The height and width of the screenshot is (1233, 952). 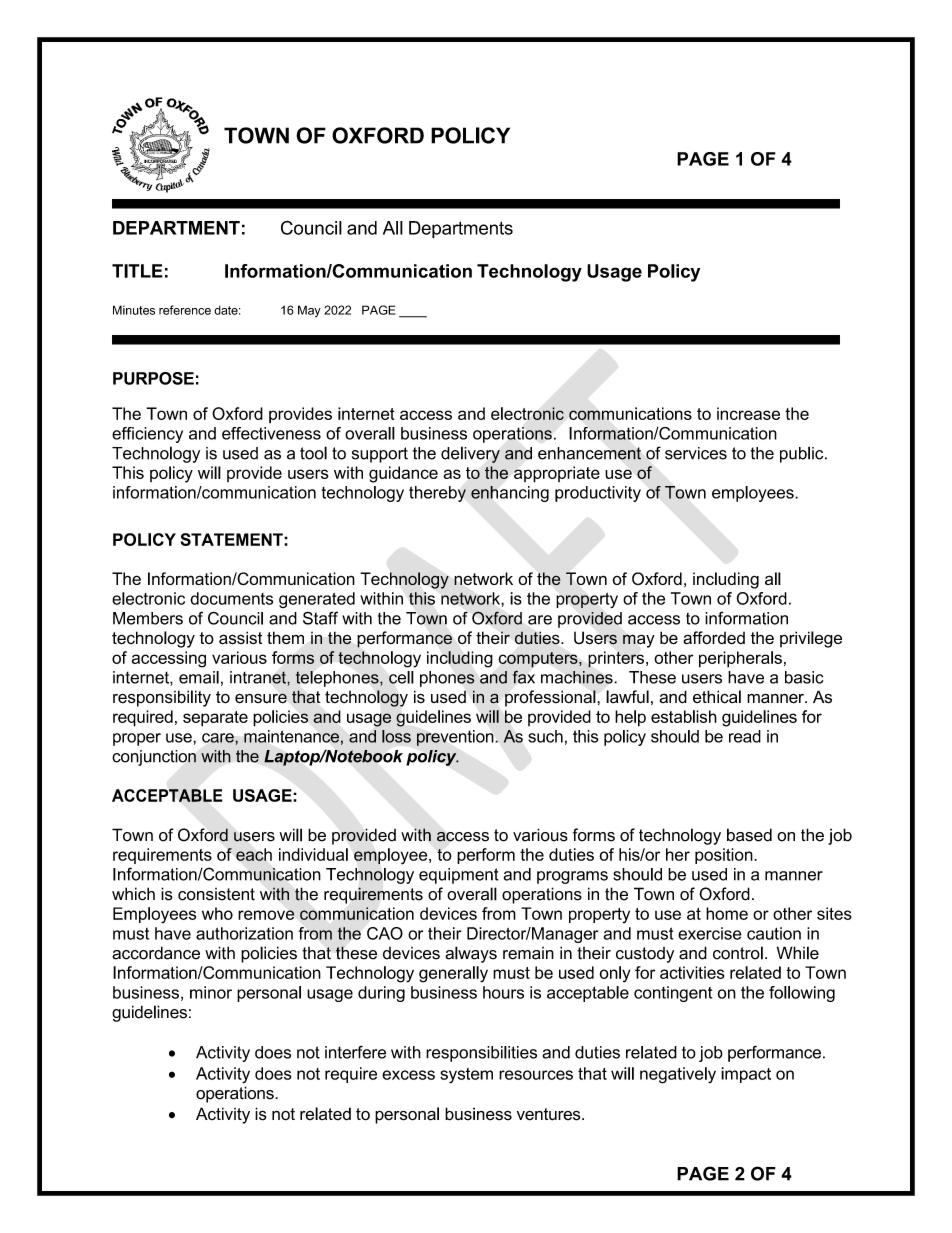 What do you see at coordinates (470, 454) in the screenshot?
I see `delivery` at bounding box center [470, 454].
